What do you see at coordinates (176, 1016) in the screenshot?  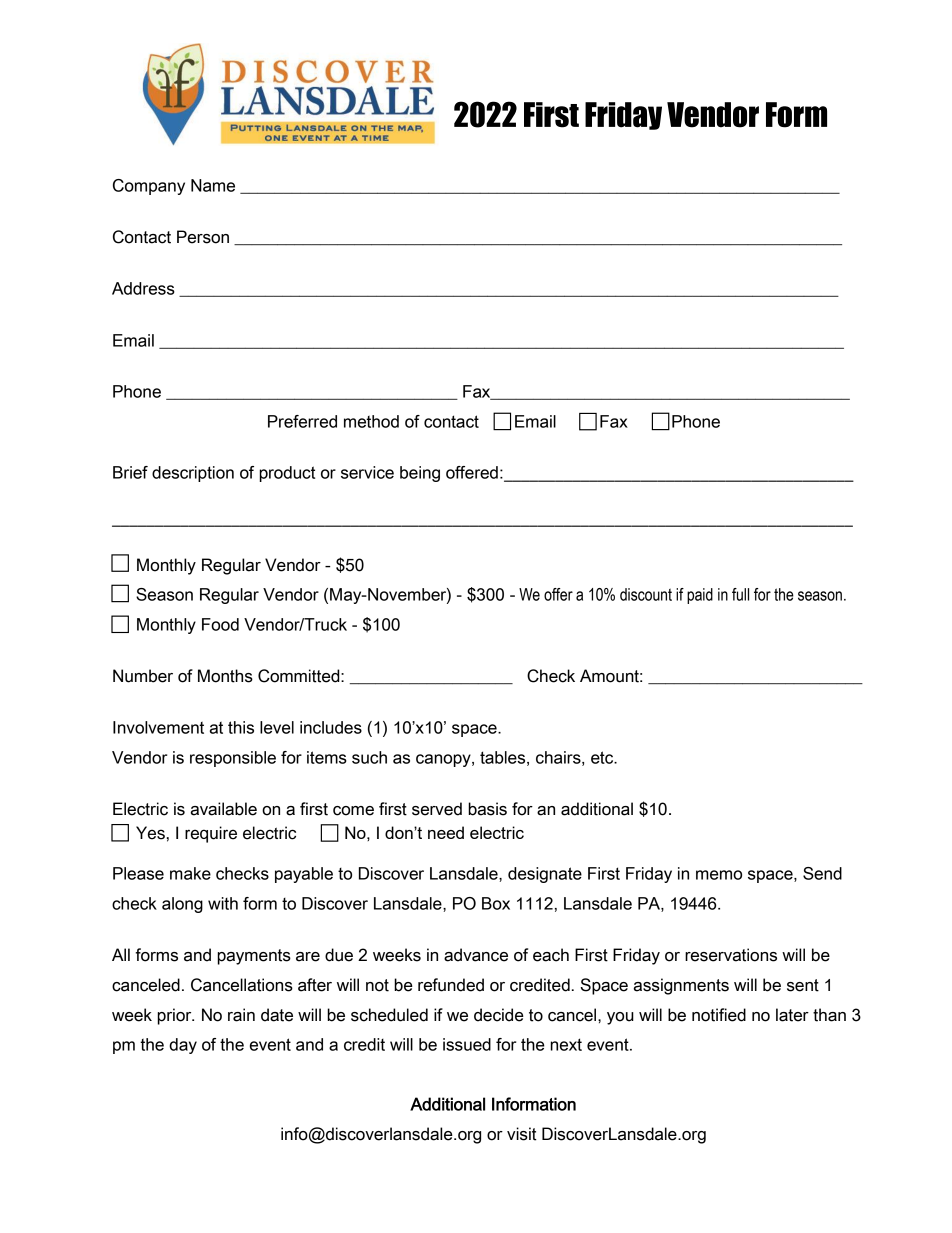 I see `prior` at bounding box center [176, 1016].
